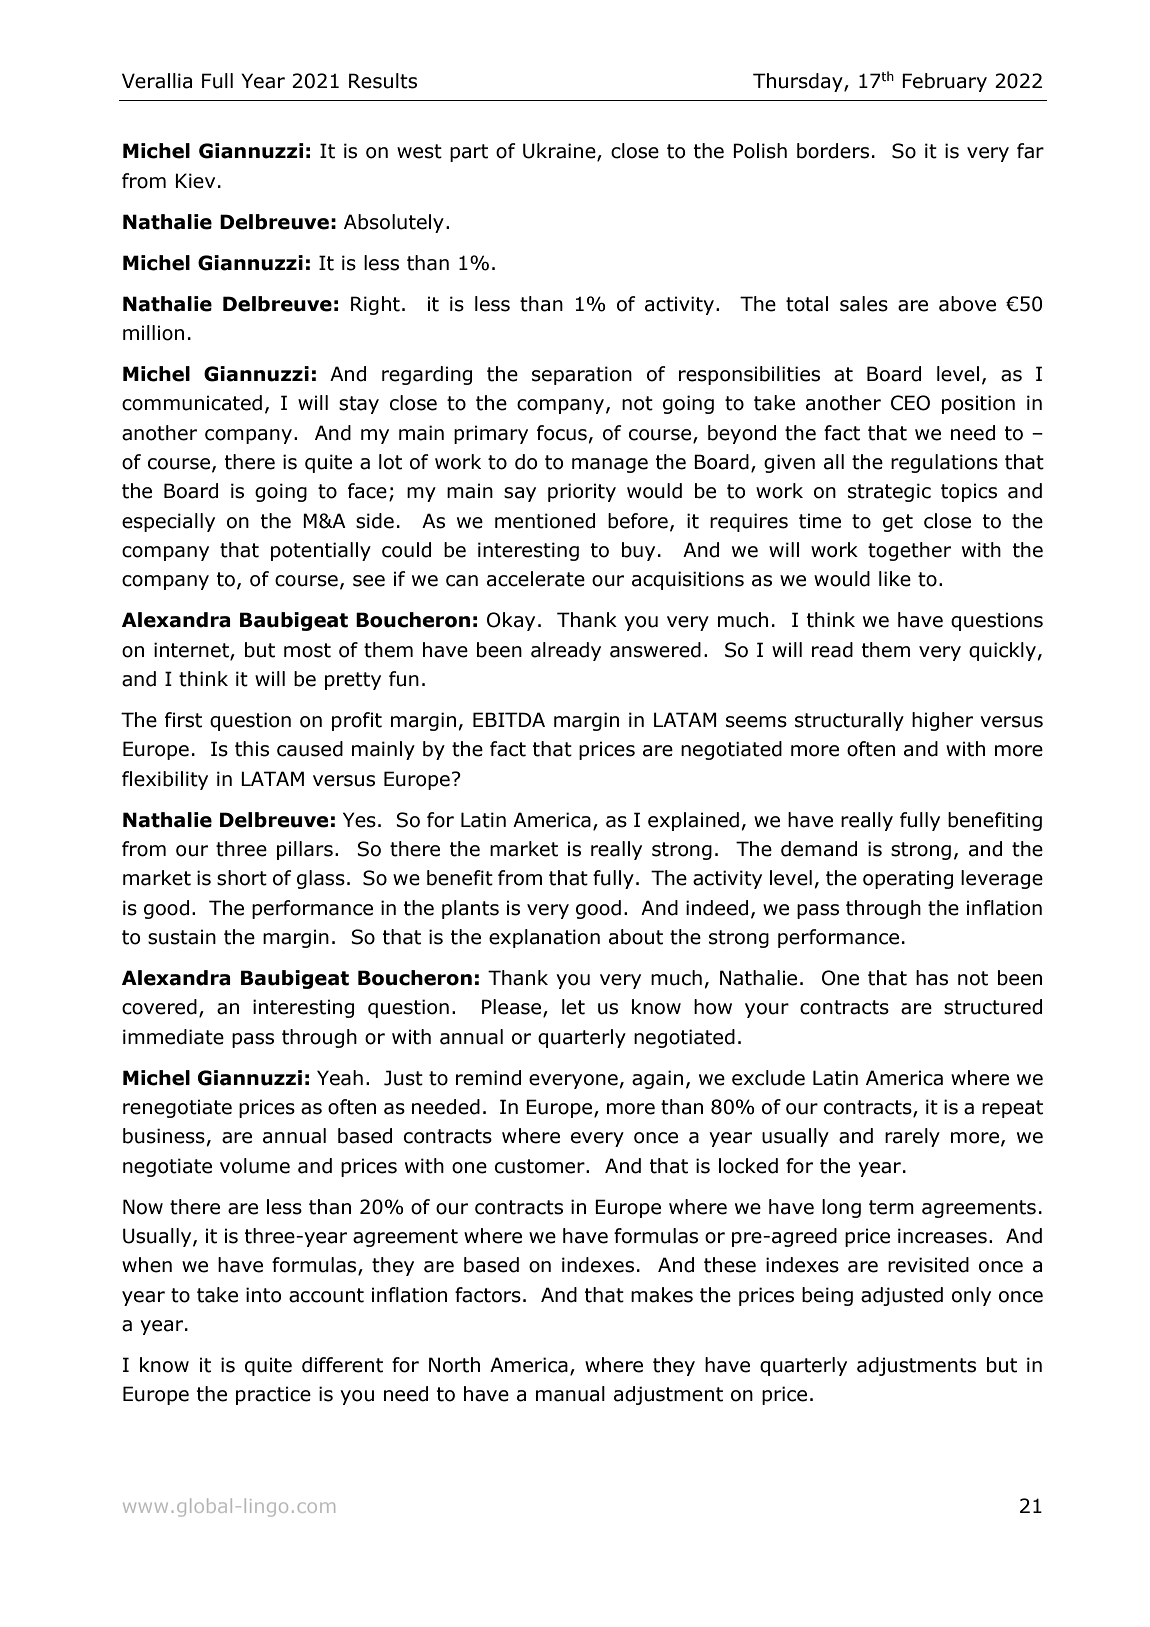  I want to click on February, so click(944, 82).
